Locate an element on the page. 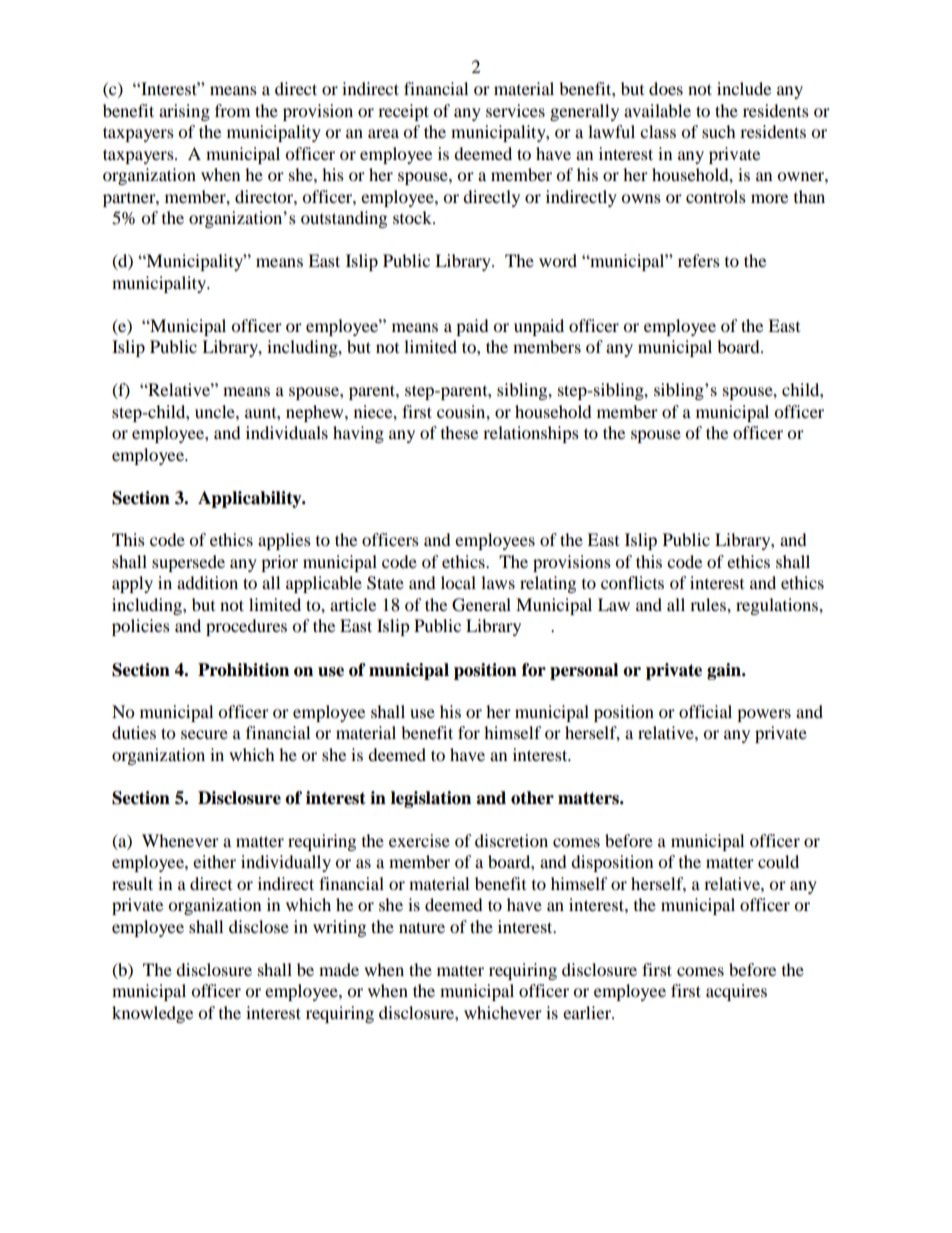  supersede is located at coordinates (188, 563).
